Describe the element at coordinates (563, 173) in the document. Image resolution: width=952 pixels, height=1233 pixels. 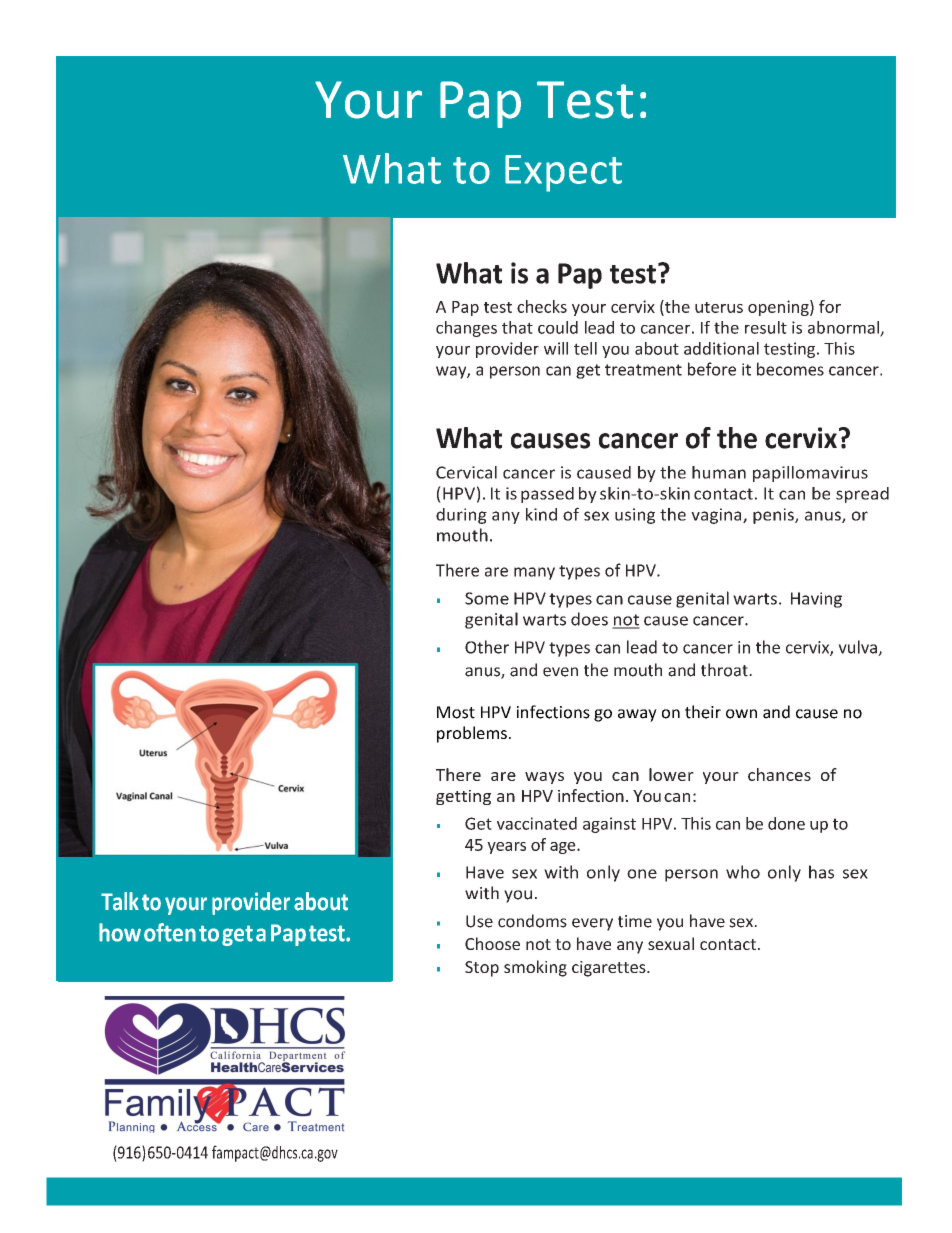
I see `Expect` at that location.
